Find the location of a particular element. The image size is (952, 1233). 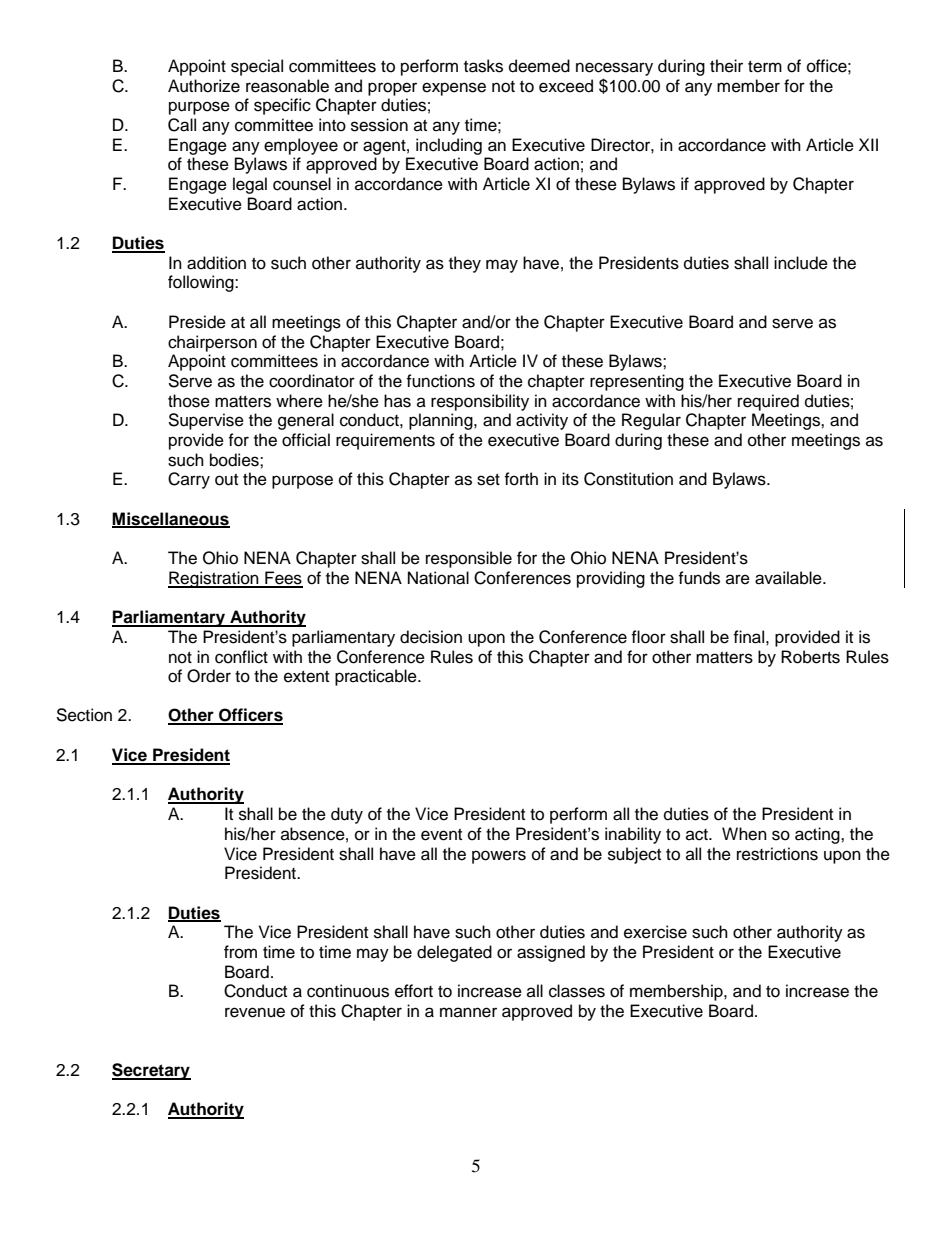

required is located at coordinates (768, 402).
